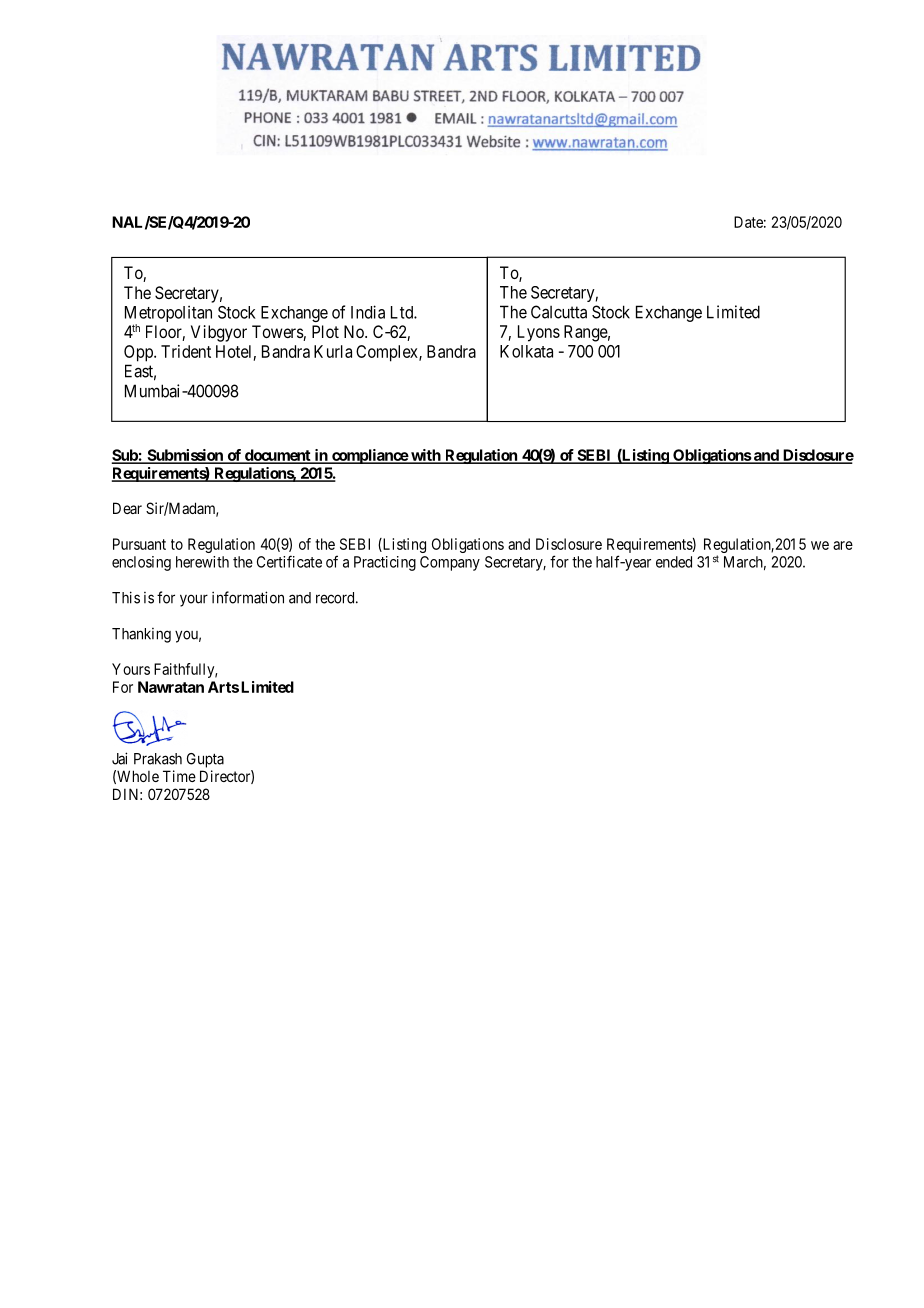  Describe the element at coordinates (539, 333) in the image. I see `Lyons` at that location.
